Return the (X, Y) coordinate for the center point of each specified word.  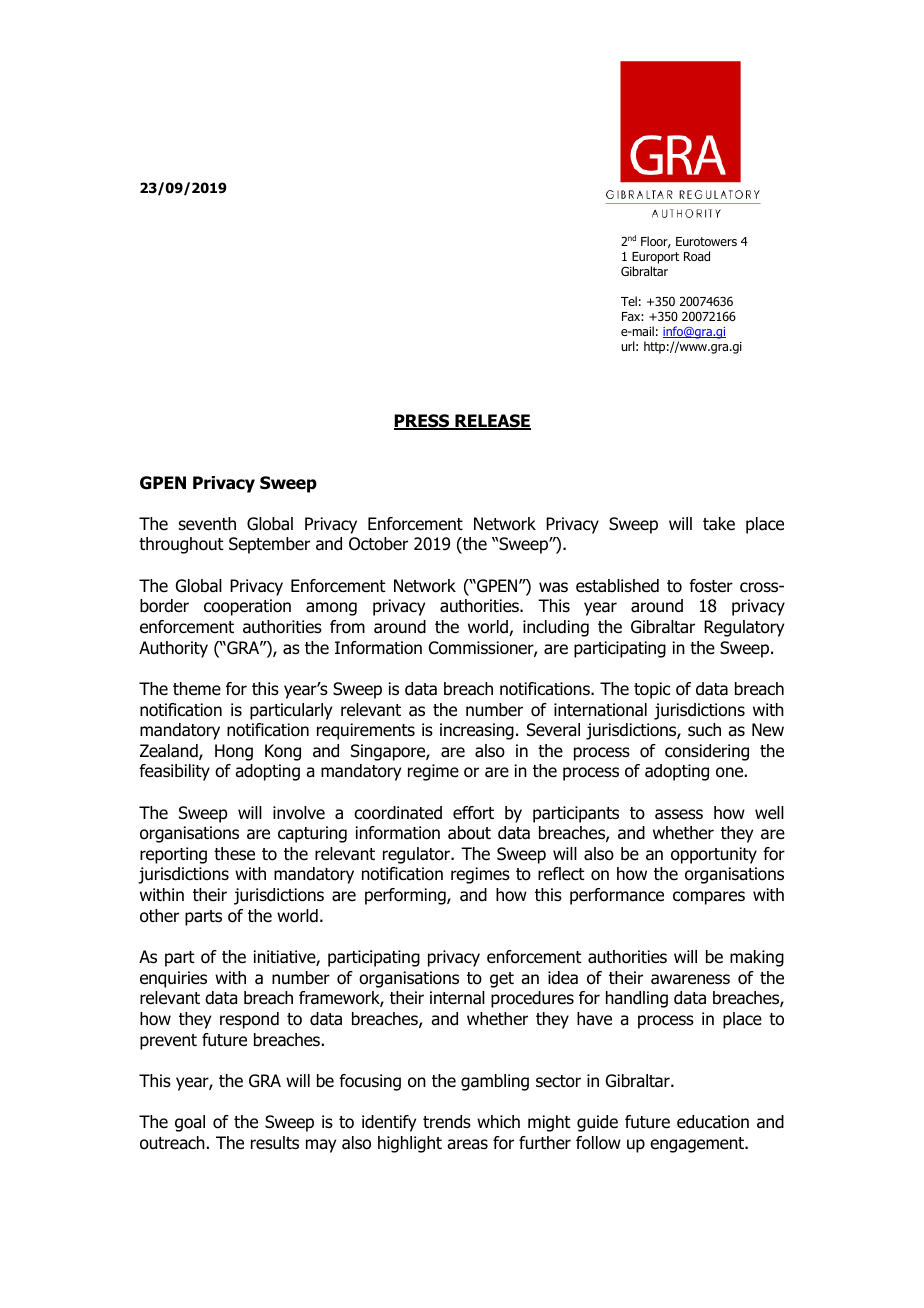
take (719, 524)
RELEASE (492, 422)
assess (679, 814)
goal (190, 1123)
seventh (207, 524)
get (502, 980)
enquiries (173, 979)
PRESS (423, 422)
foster (711, 586)
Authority (173, 649)
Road (697, 256)
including (556, 628)
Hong (234, 752)
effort (473, 813)
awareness (690, 979)
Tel (629, 301)
